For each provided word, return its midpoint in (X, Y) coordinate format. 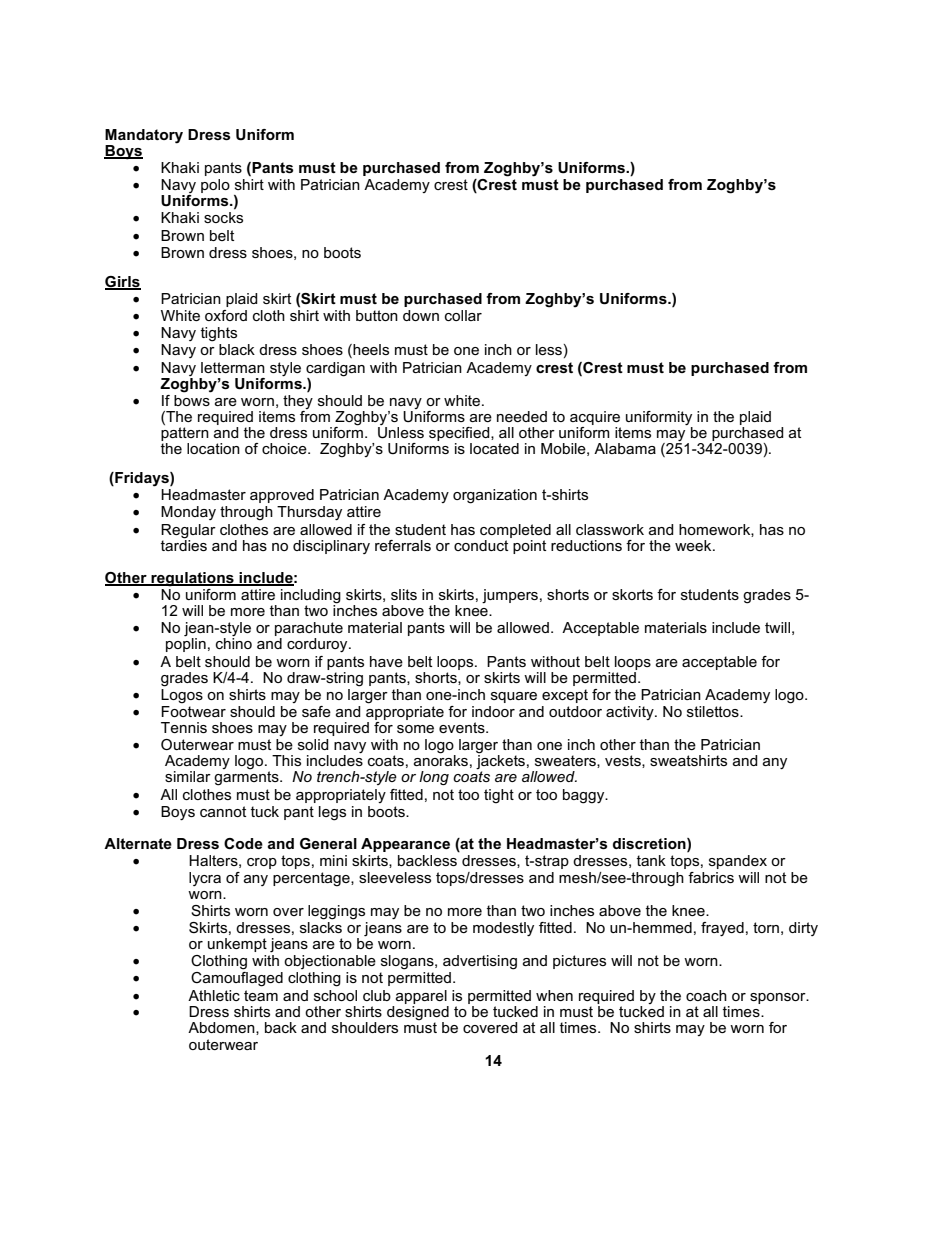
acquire (595, 418)
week (694, 545)
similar (188, 776)
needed (522, 416)
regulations (192, 579)
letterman (233, 367)
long (434, 778)
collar (463, 315)
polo (215, 186)
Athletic (214, 995)
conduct (482, 544)
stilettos (714, 711)
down (421, 315)
